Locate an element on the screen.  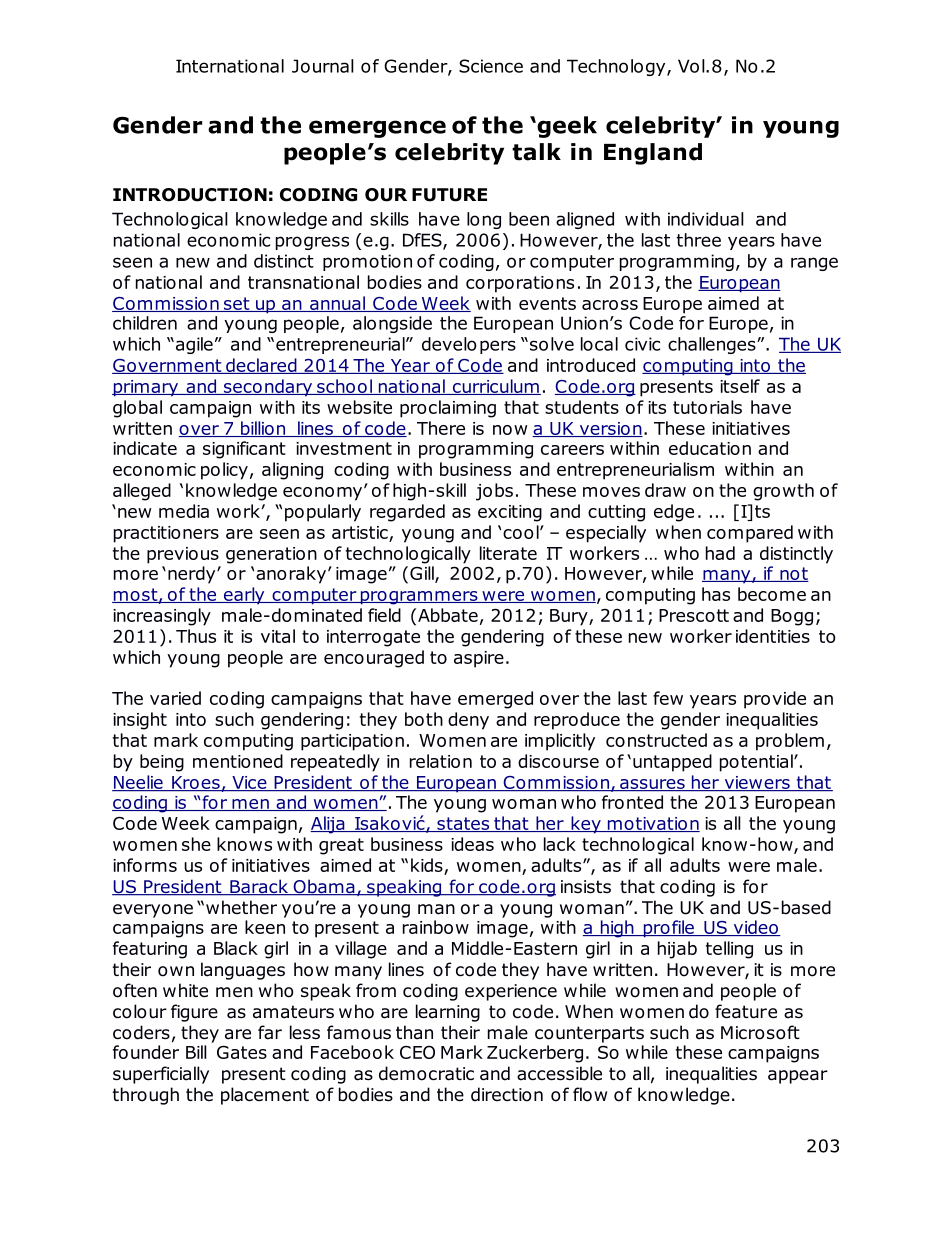
England is located at coordinates (653, 154).
